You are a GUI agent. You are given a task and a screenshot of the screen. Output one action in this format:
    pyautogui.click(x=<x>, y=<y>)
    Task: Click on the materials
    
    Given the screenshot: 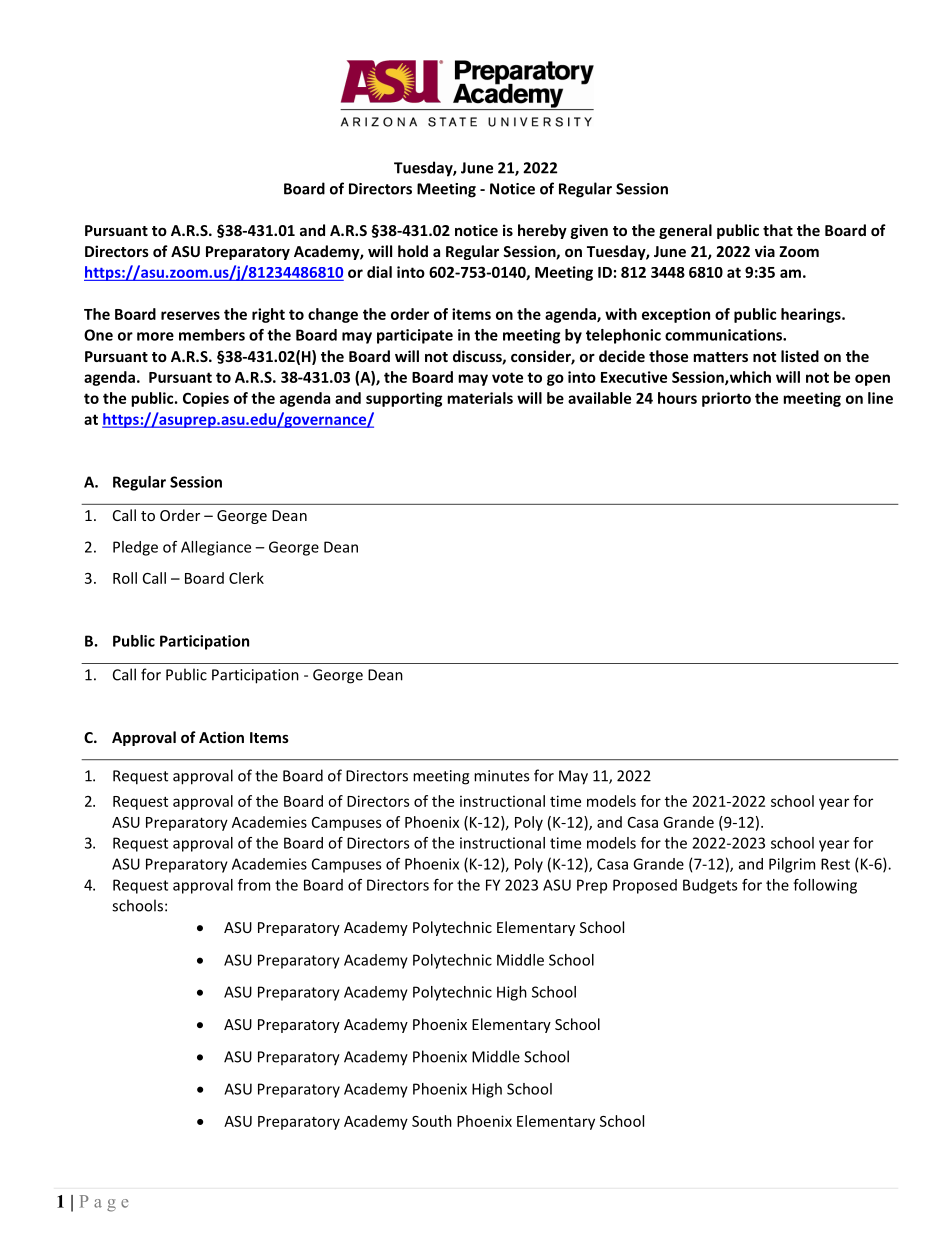 What is the action you would take?
    pyautogui.click(x=480, y=398)
